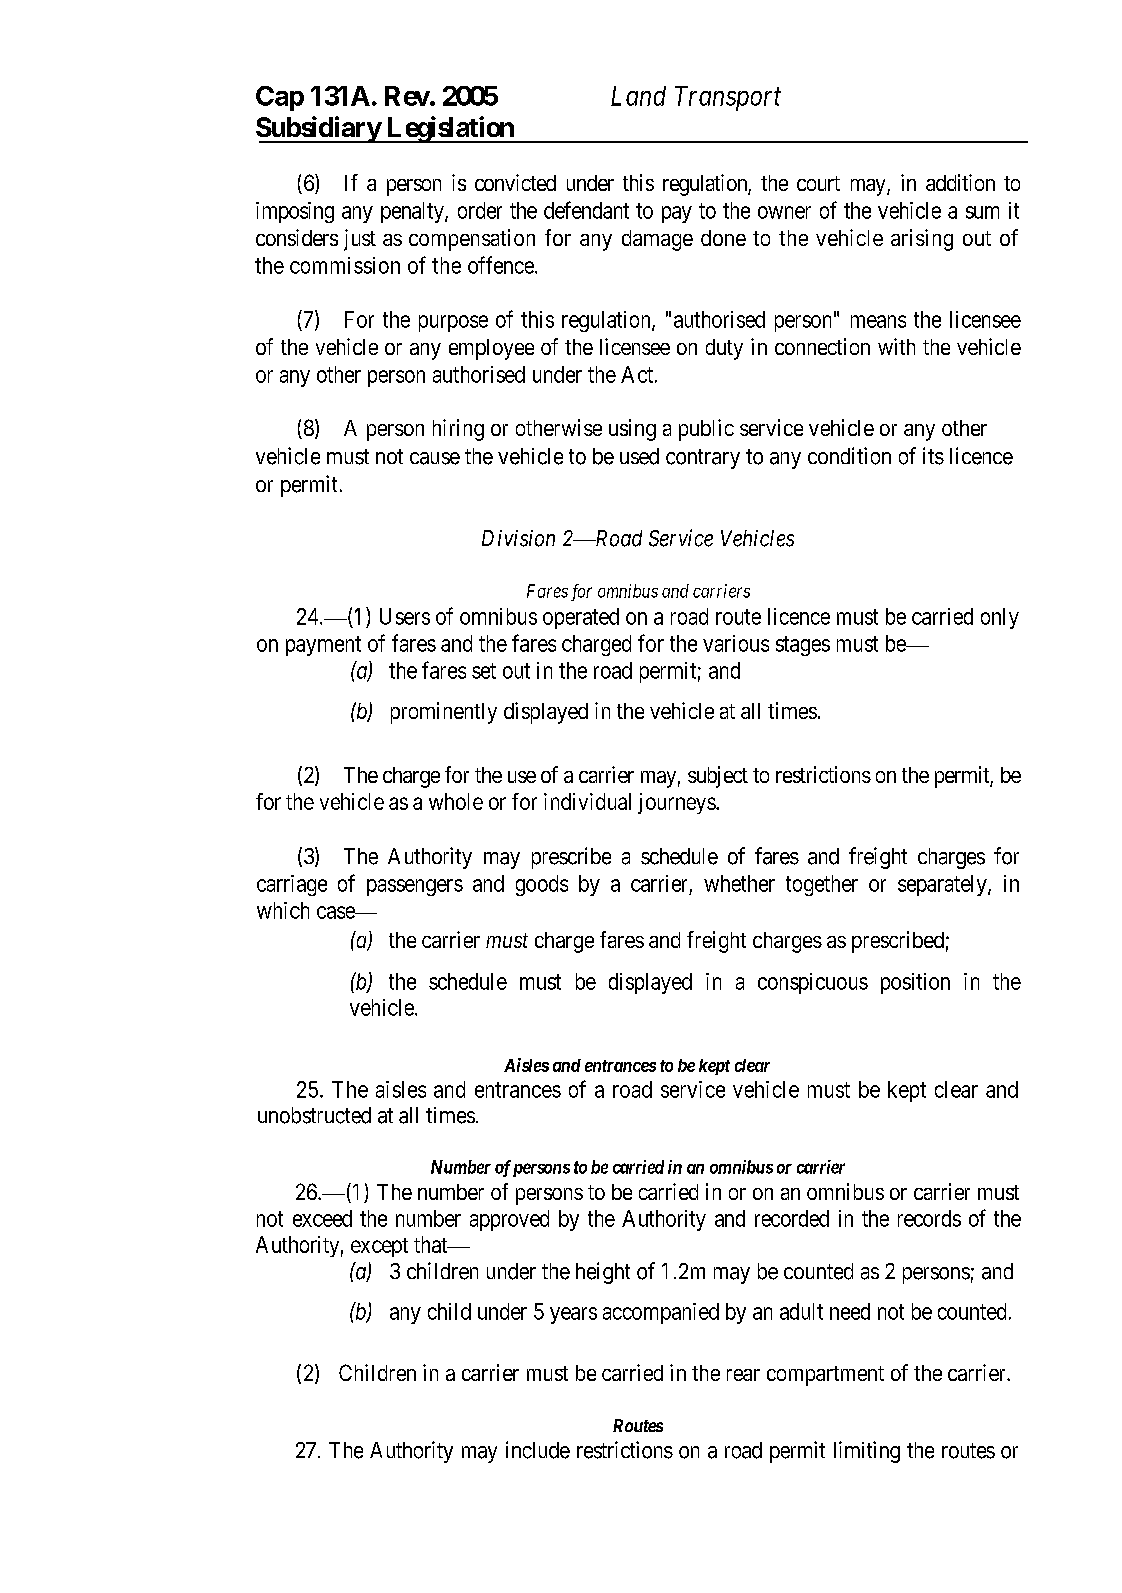  What do you see at coordinates (896, 346) in the page?
I see `with` at bounding box center [896, 346].
